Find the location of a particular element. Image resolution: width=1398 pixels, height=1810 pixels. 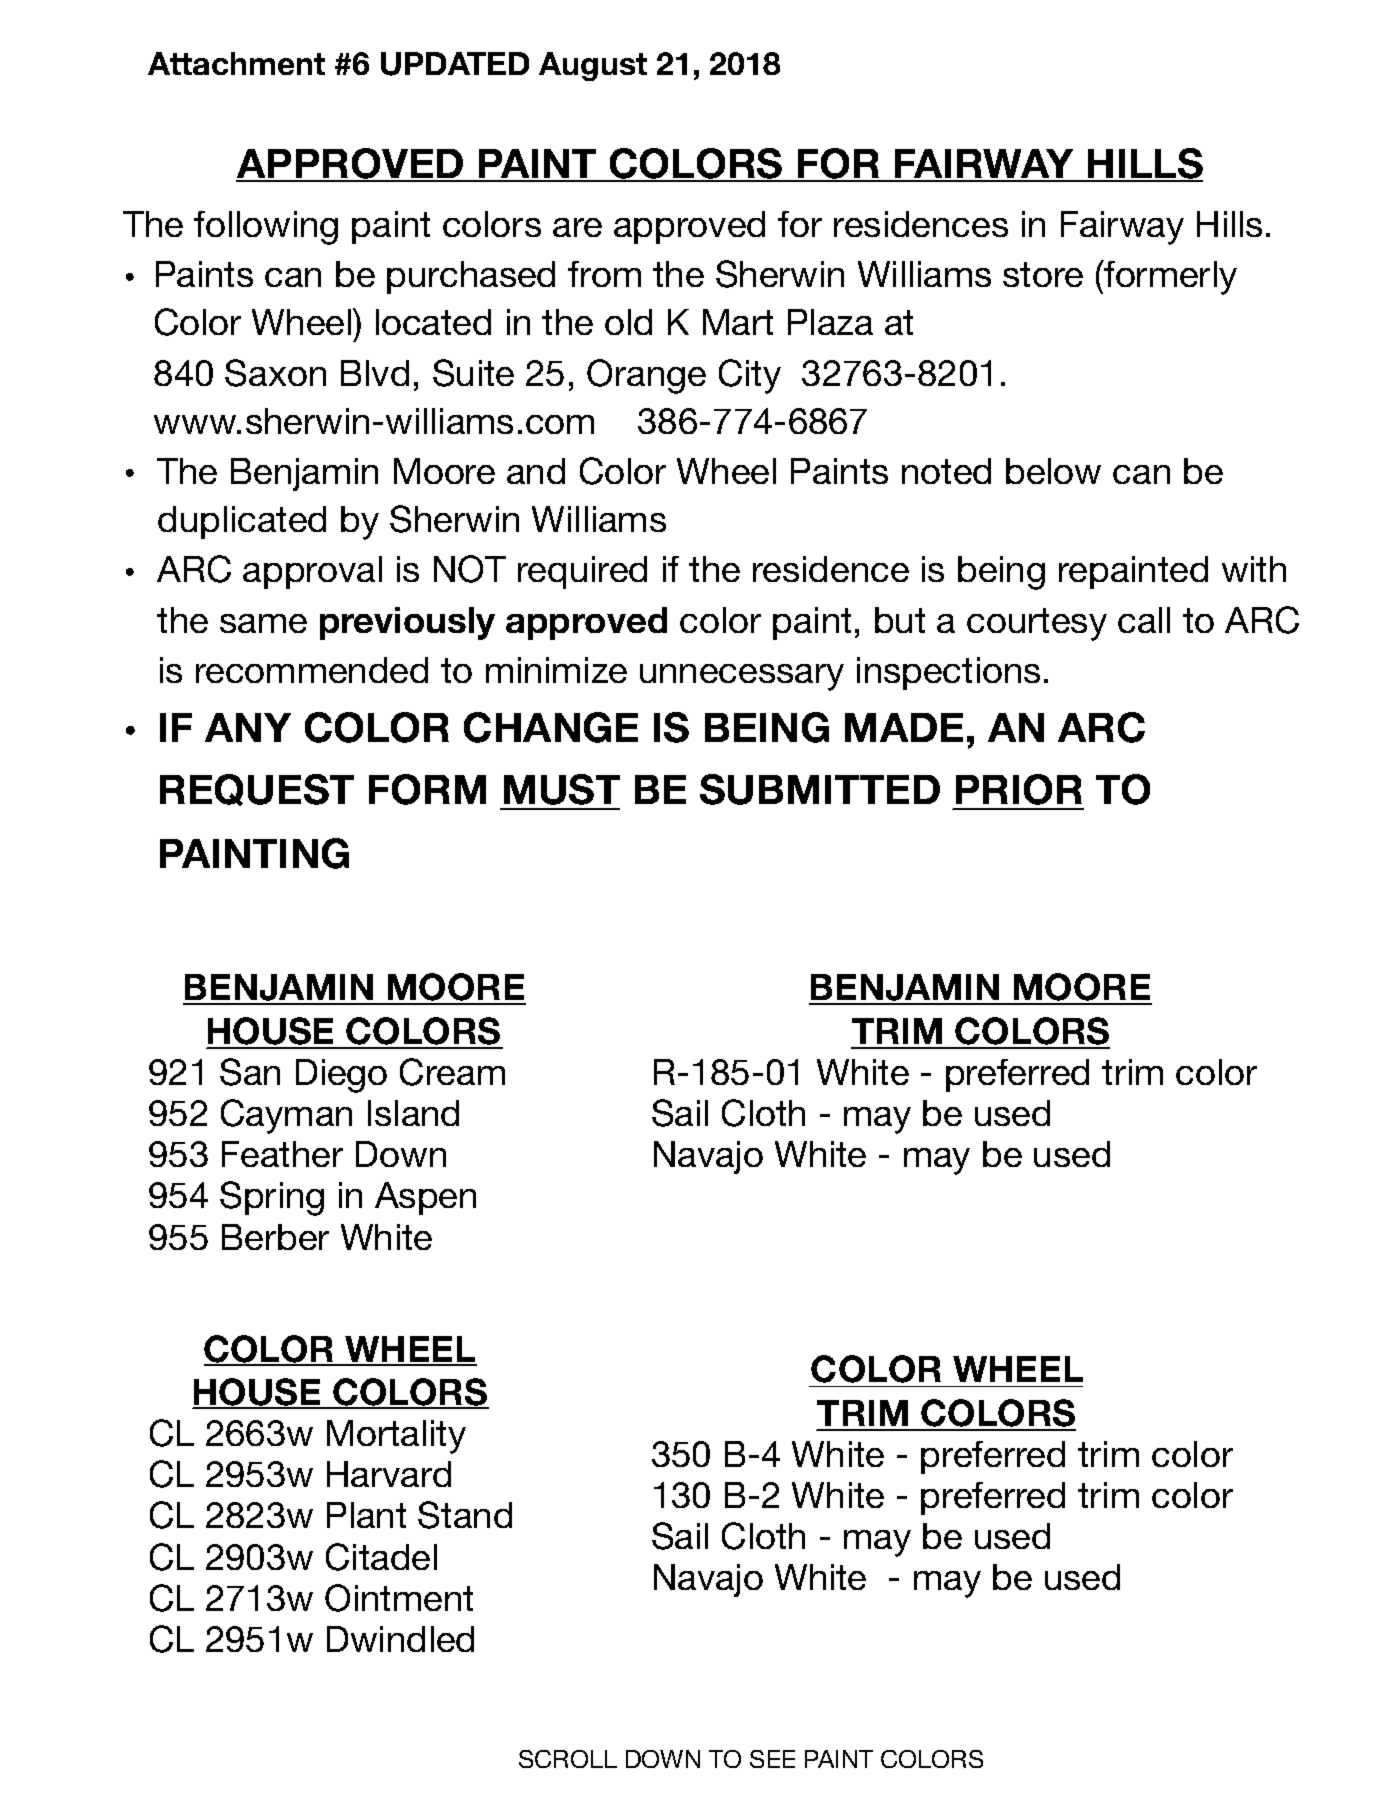

store is located at coordinates (1043, 274).
